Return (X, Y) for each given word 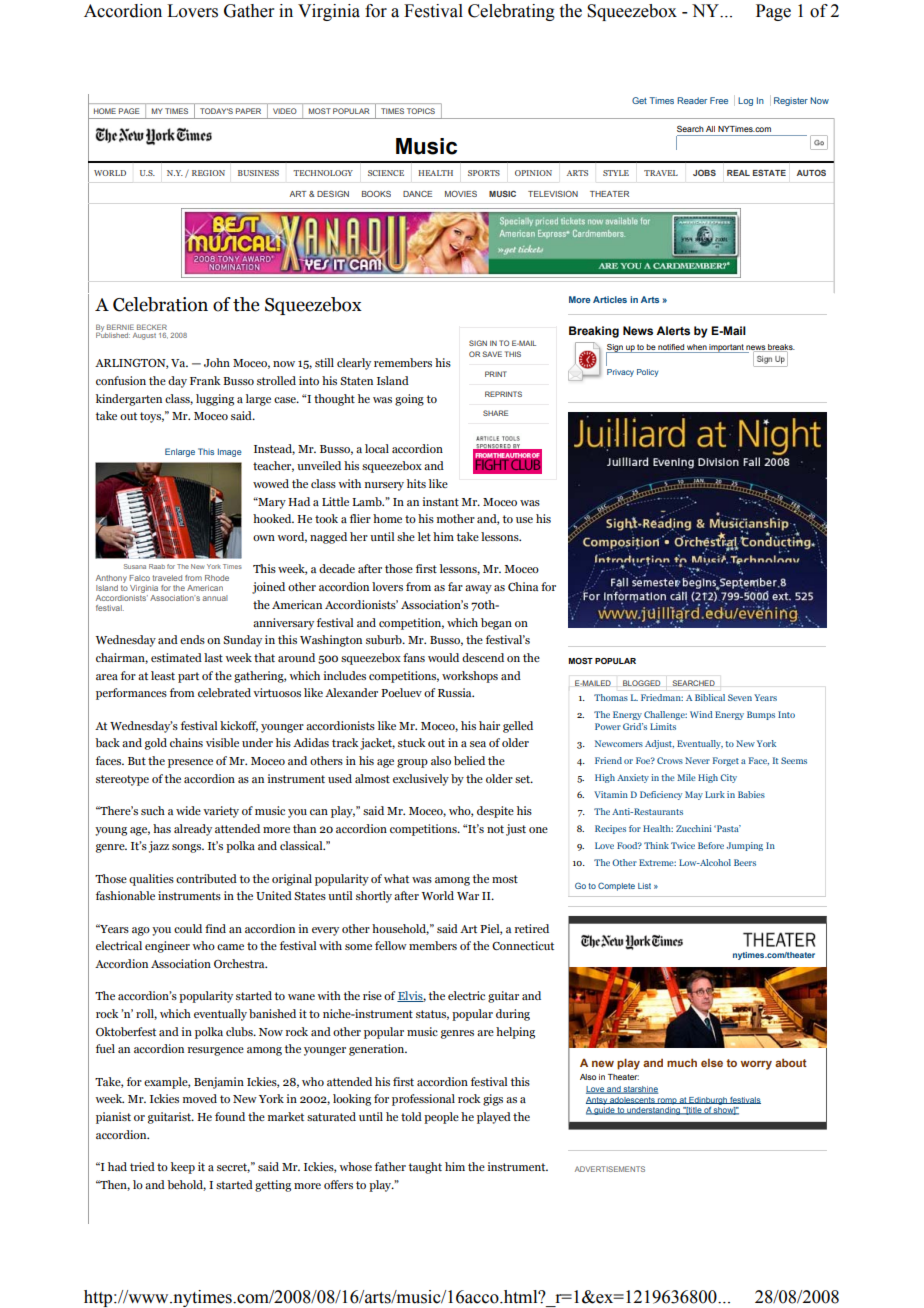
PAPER (248, 111)
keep (183, 1168)
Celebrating (511, 12)
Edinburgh (708, 1101)
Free (719, 100)
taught (425, 1168)
